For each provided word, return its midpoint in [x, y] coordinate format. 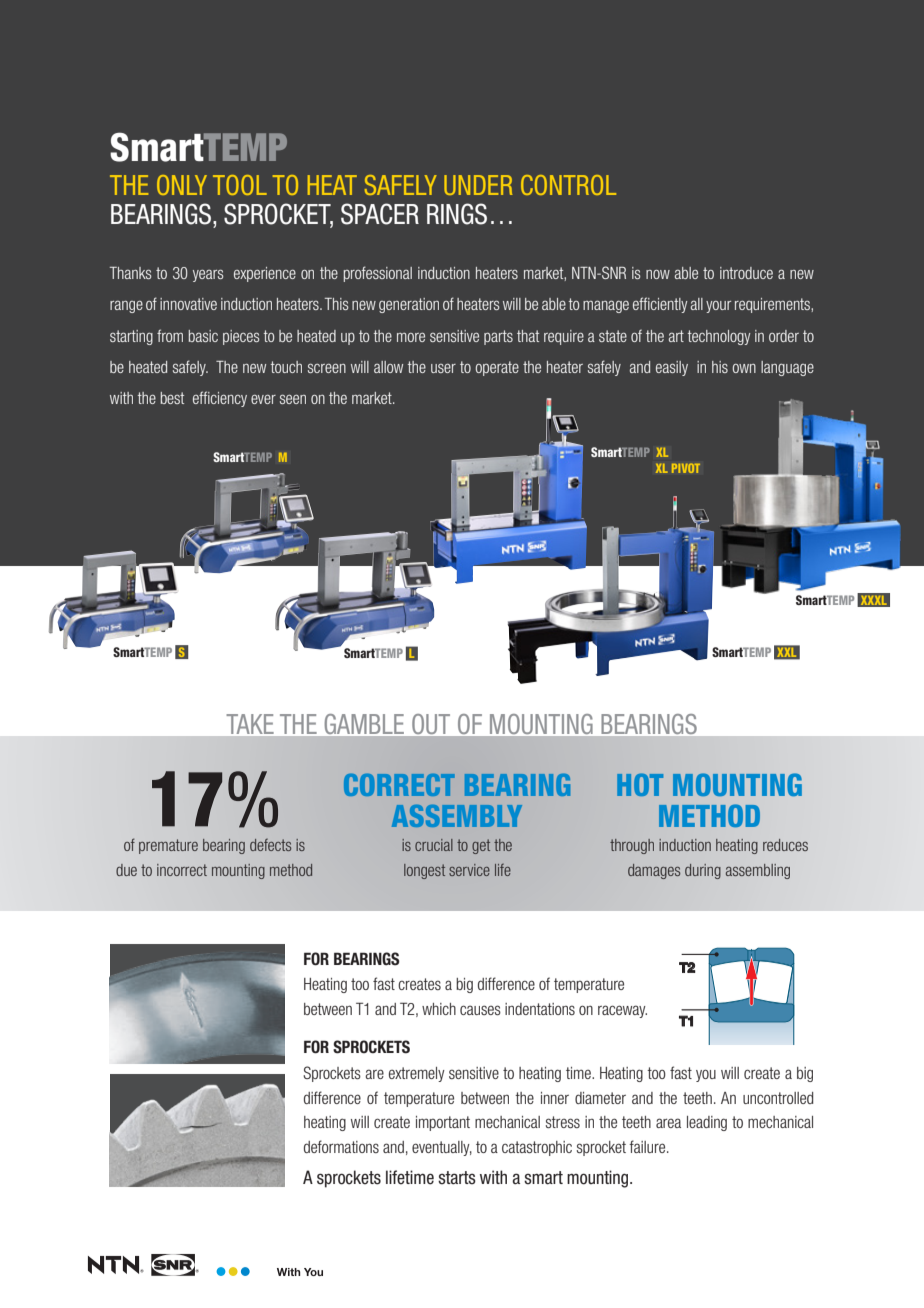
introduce [746, 273]
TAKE [250, 724]
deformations [341, 1146]
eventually [442, 1148]
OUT [431, 724]
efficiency [220, 399]
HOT [640, 784]
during [703, 871]
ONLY [182, 185]
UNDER [478, 185]
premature [168, 846]
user [443, 368]
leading [707, 1123]
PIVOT [686, 468]
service [469, 870]
